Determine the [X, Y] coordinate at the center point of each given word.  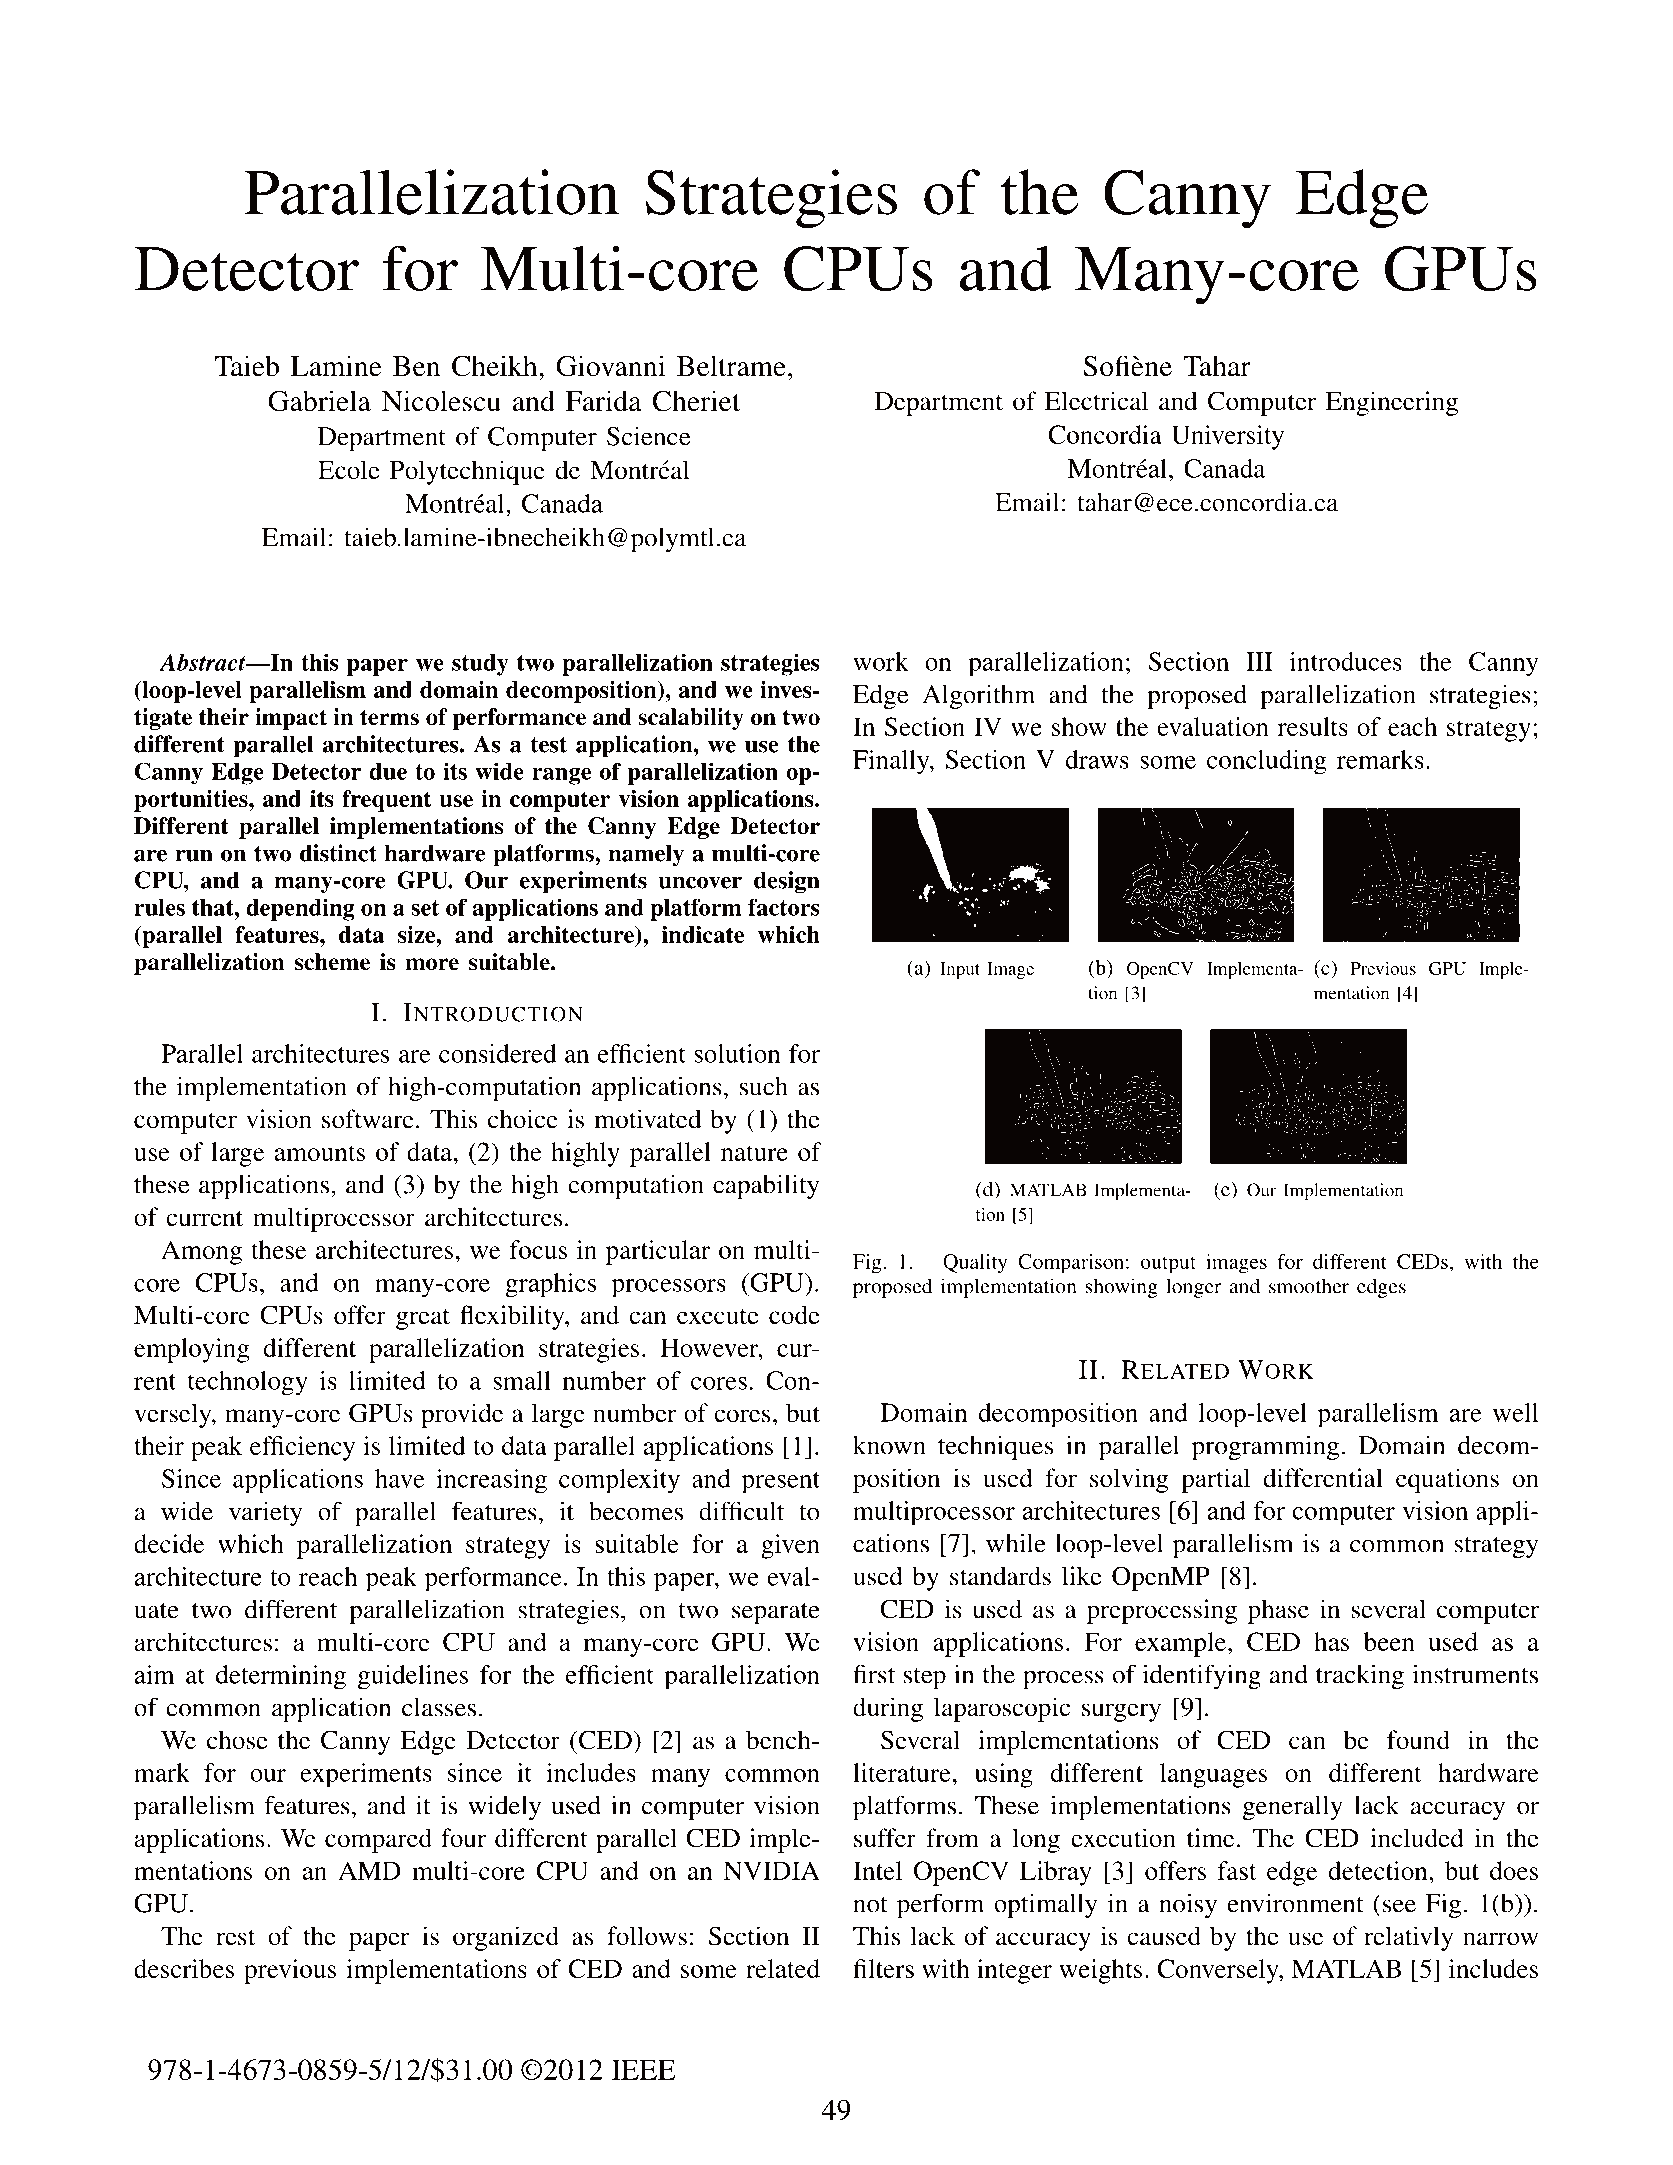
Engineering [1392, 403]
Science [648, 436]
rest [235, 1937]
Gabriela [319, 401]
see [1399, 1906]
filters [883, 1968]
